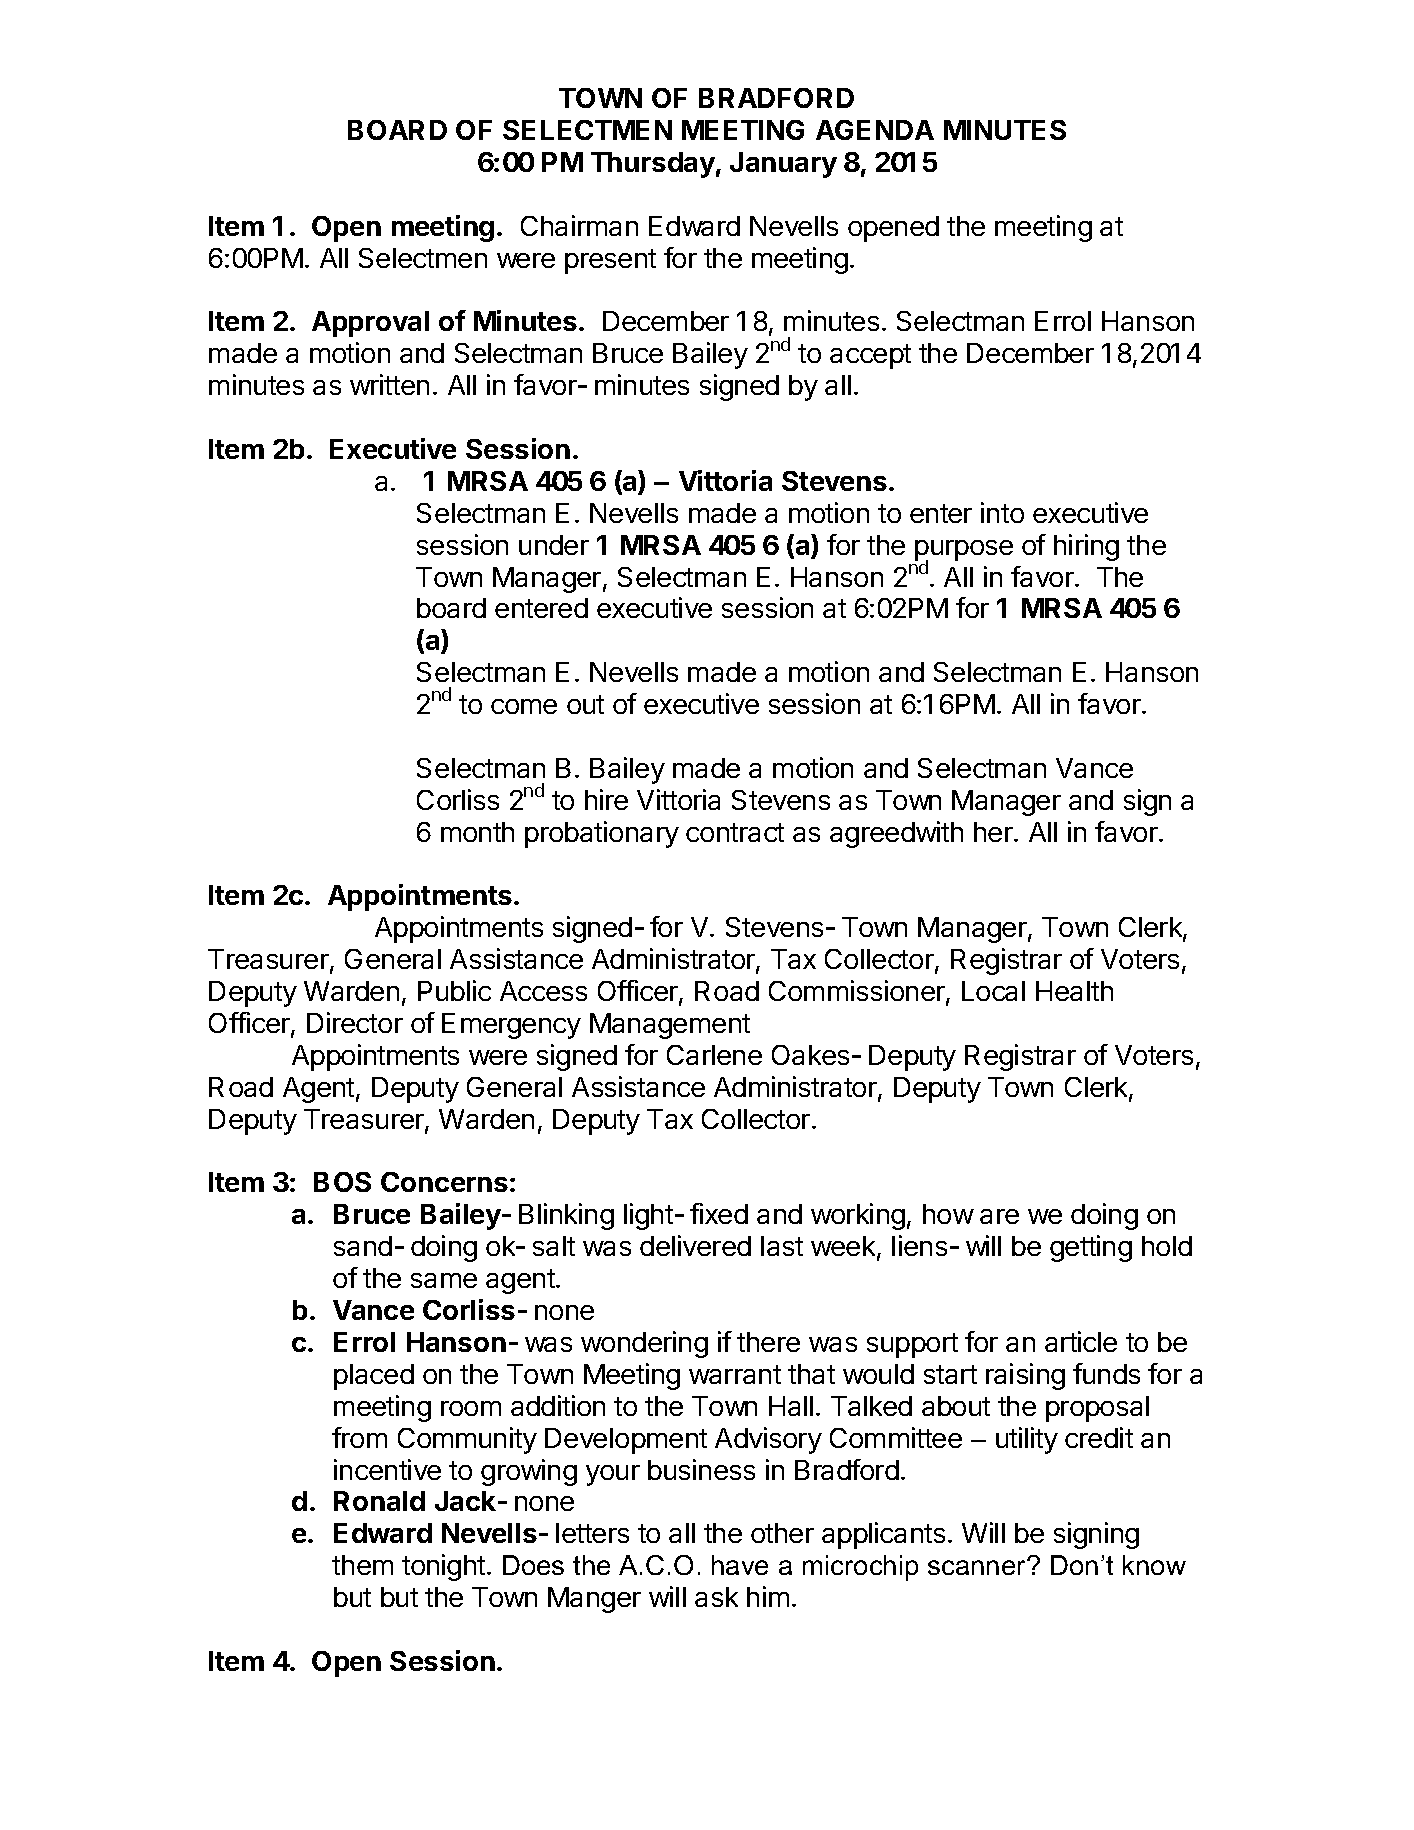 This screenshot has height=1830, width=1414. What do you see at coordinates (783, 165) in the screenshot?
I see `January` at bounding box center [783, 165].
